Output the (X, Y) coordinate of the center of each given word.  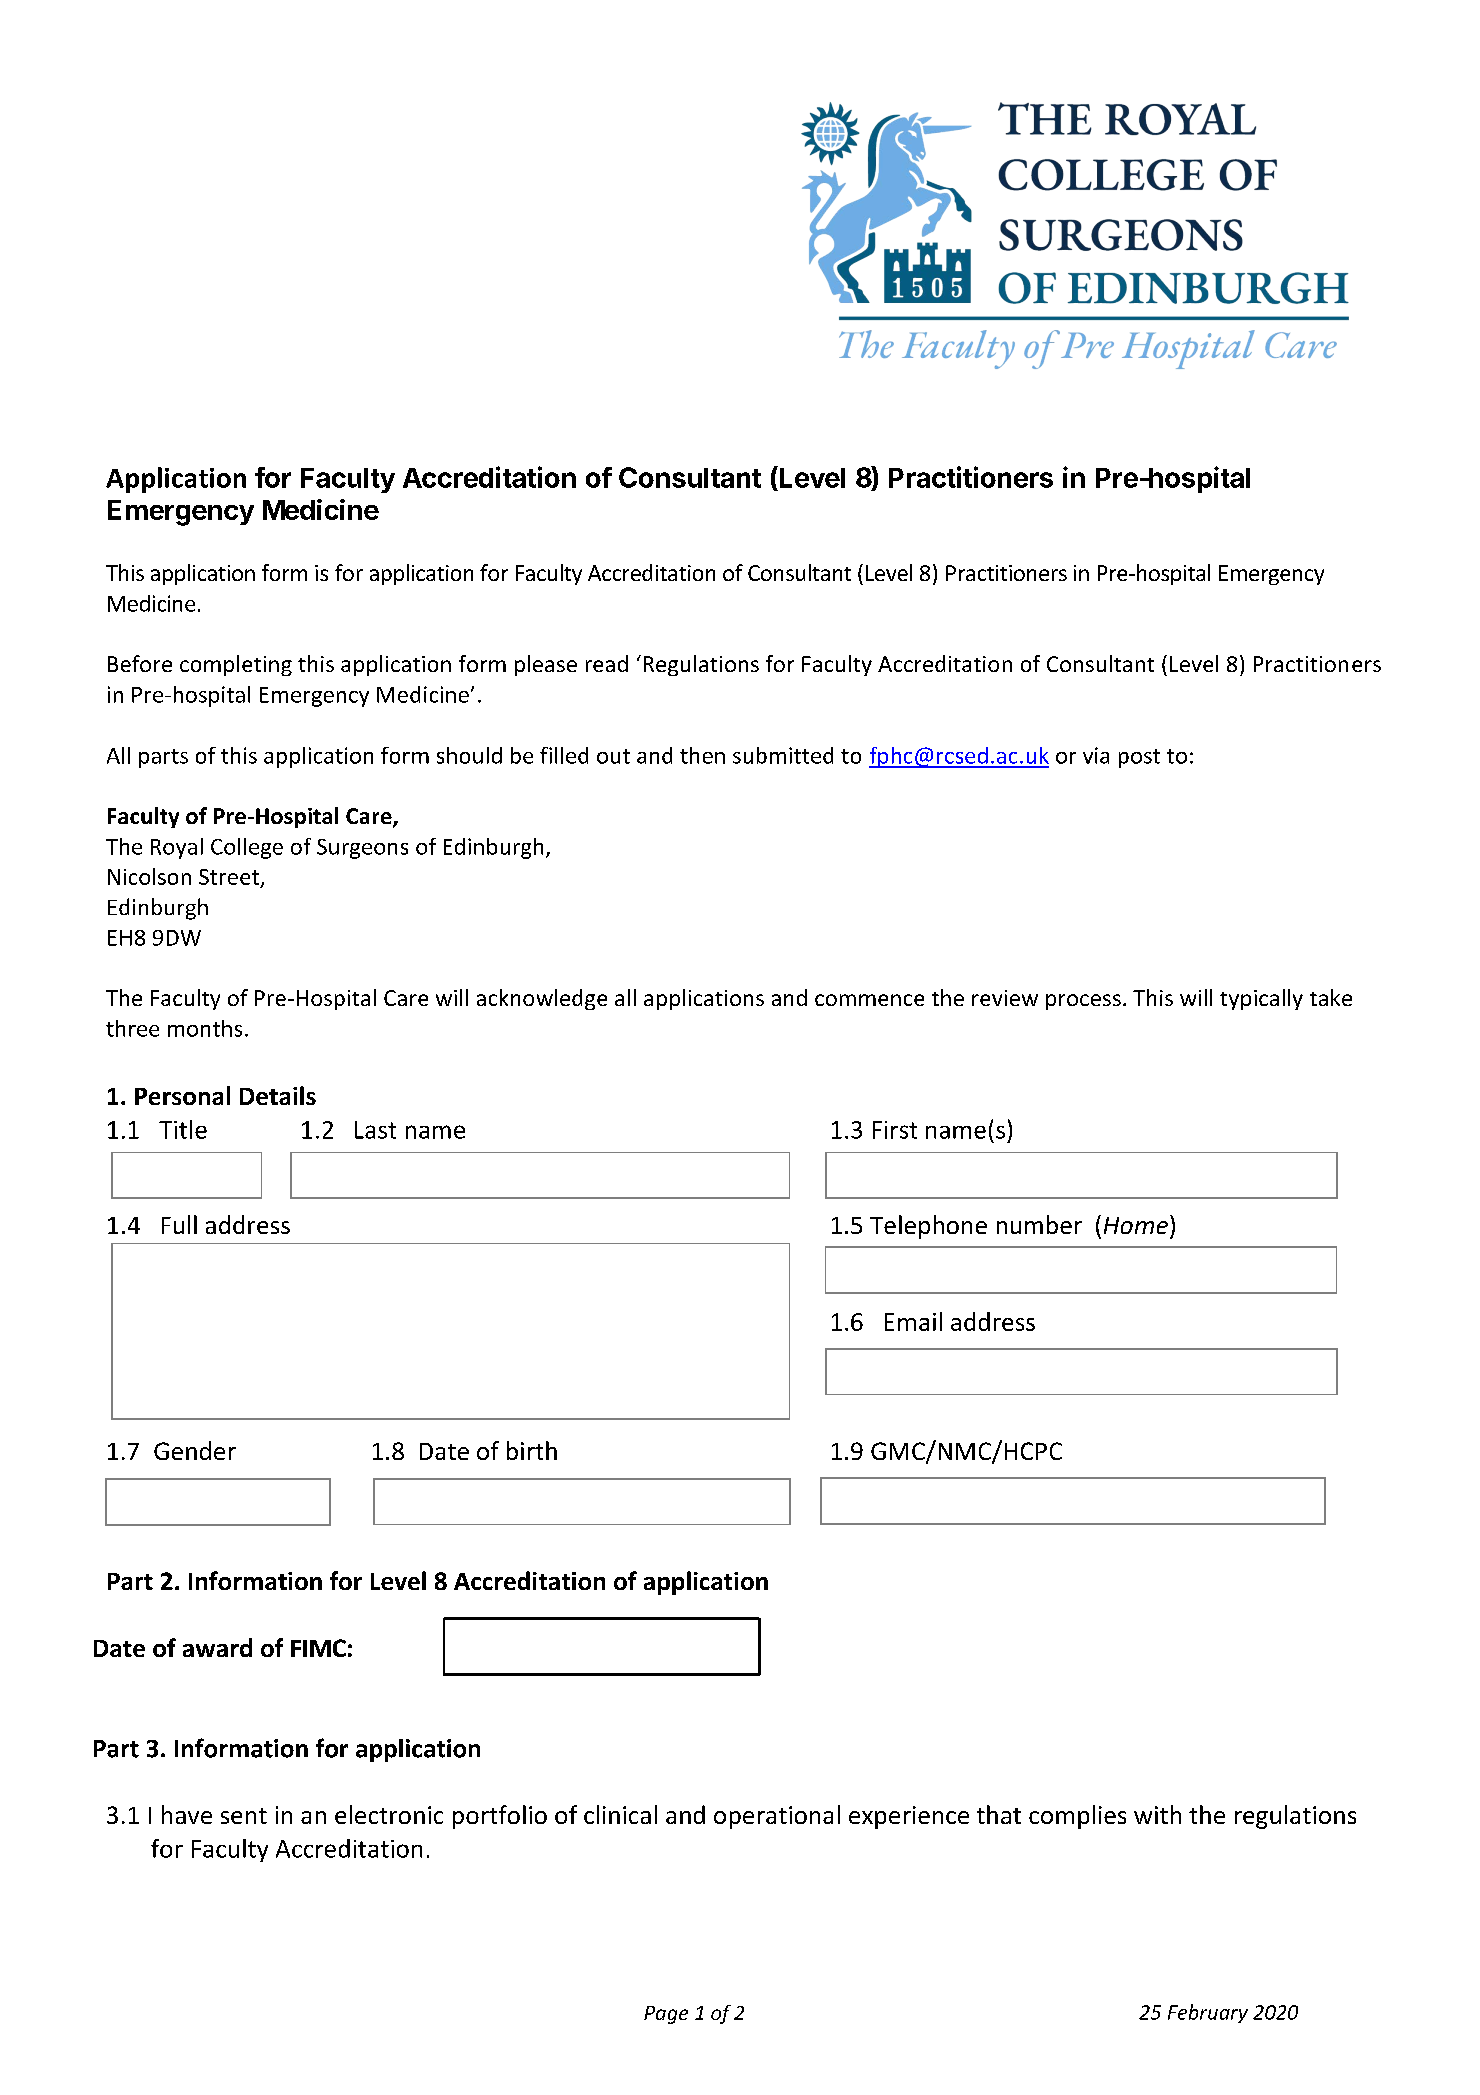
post (1139, 758)
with (1157, 1814)
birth (532, 1450)
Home (1136, 1225)
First (895, 1130)
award (217, 1647)
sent (244, 1816)
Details (278, 1095)
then (702, 755)
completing (236, 665)
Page (666, 2015)
